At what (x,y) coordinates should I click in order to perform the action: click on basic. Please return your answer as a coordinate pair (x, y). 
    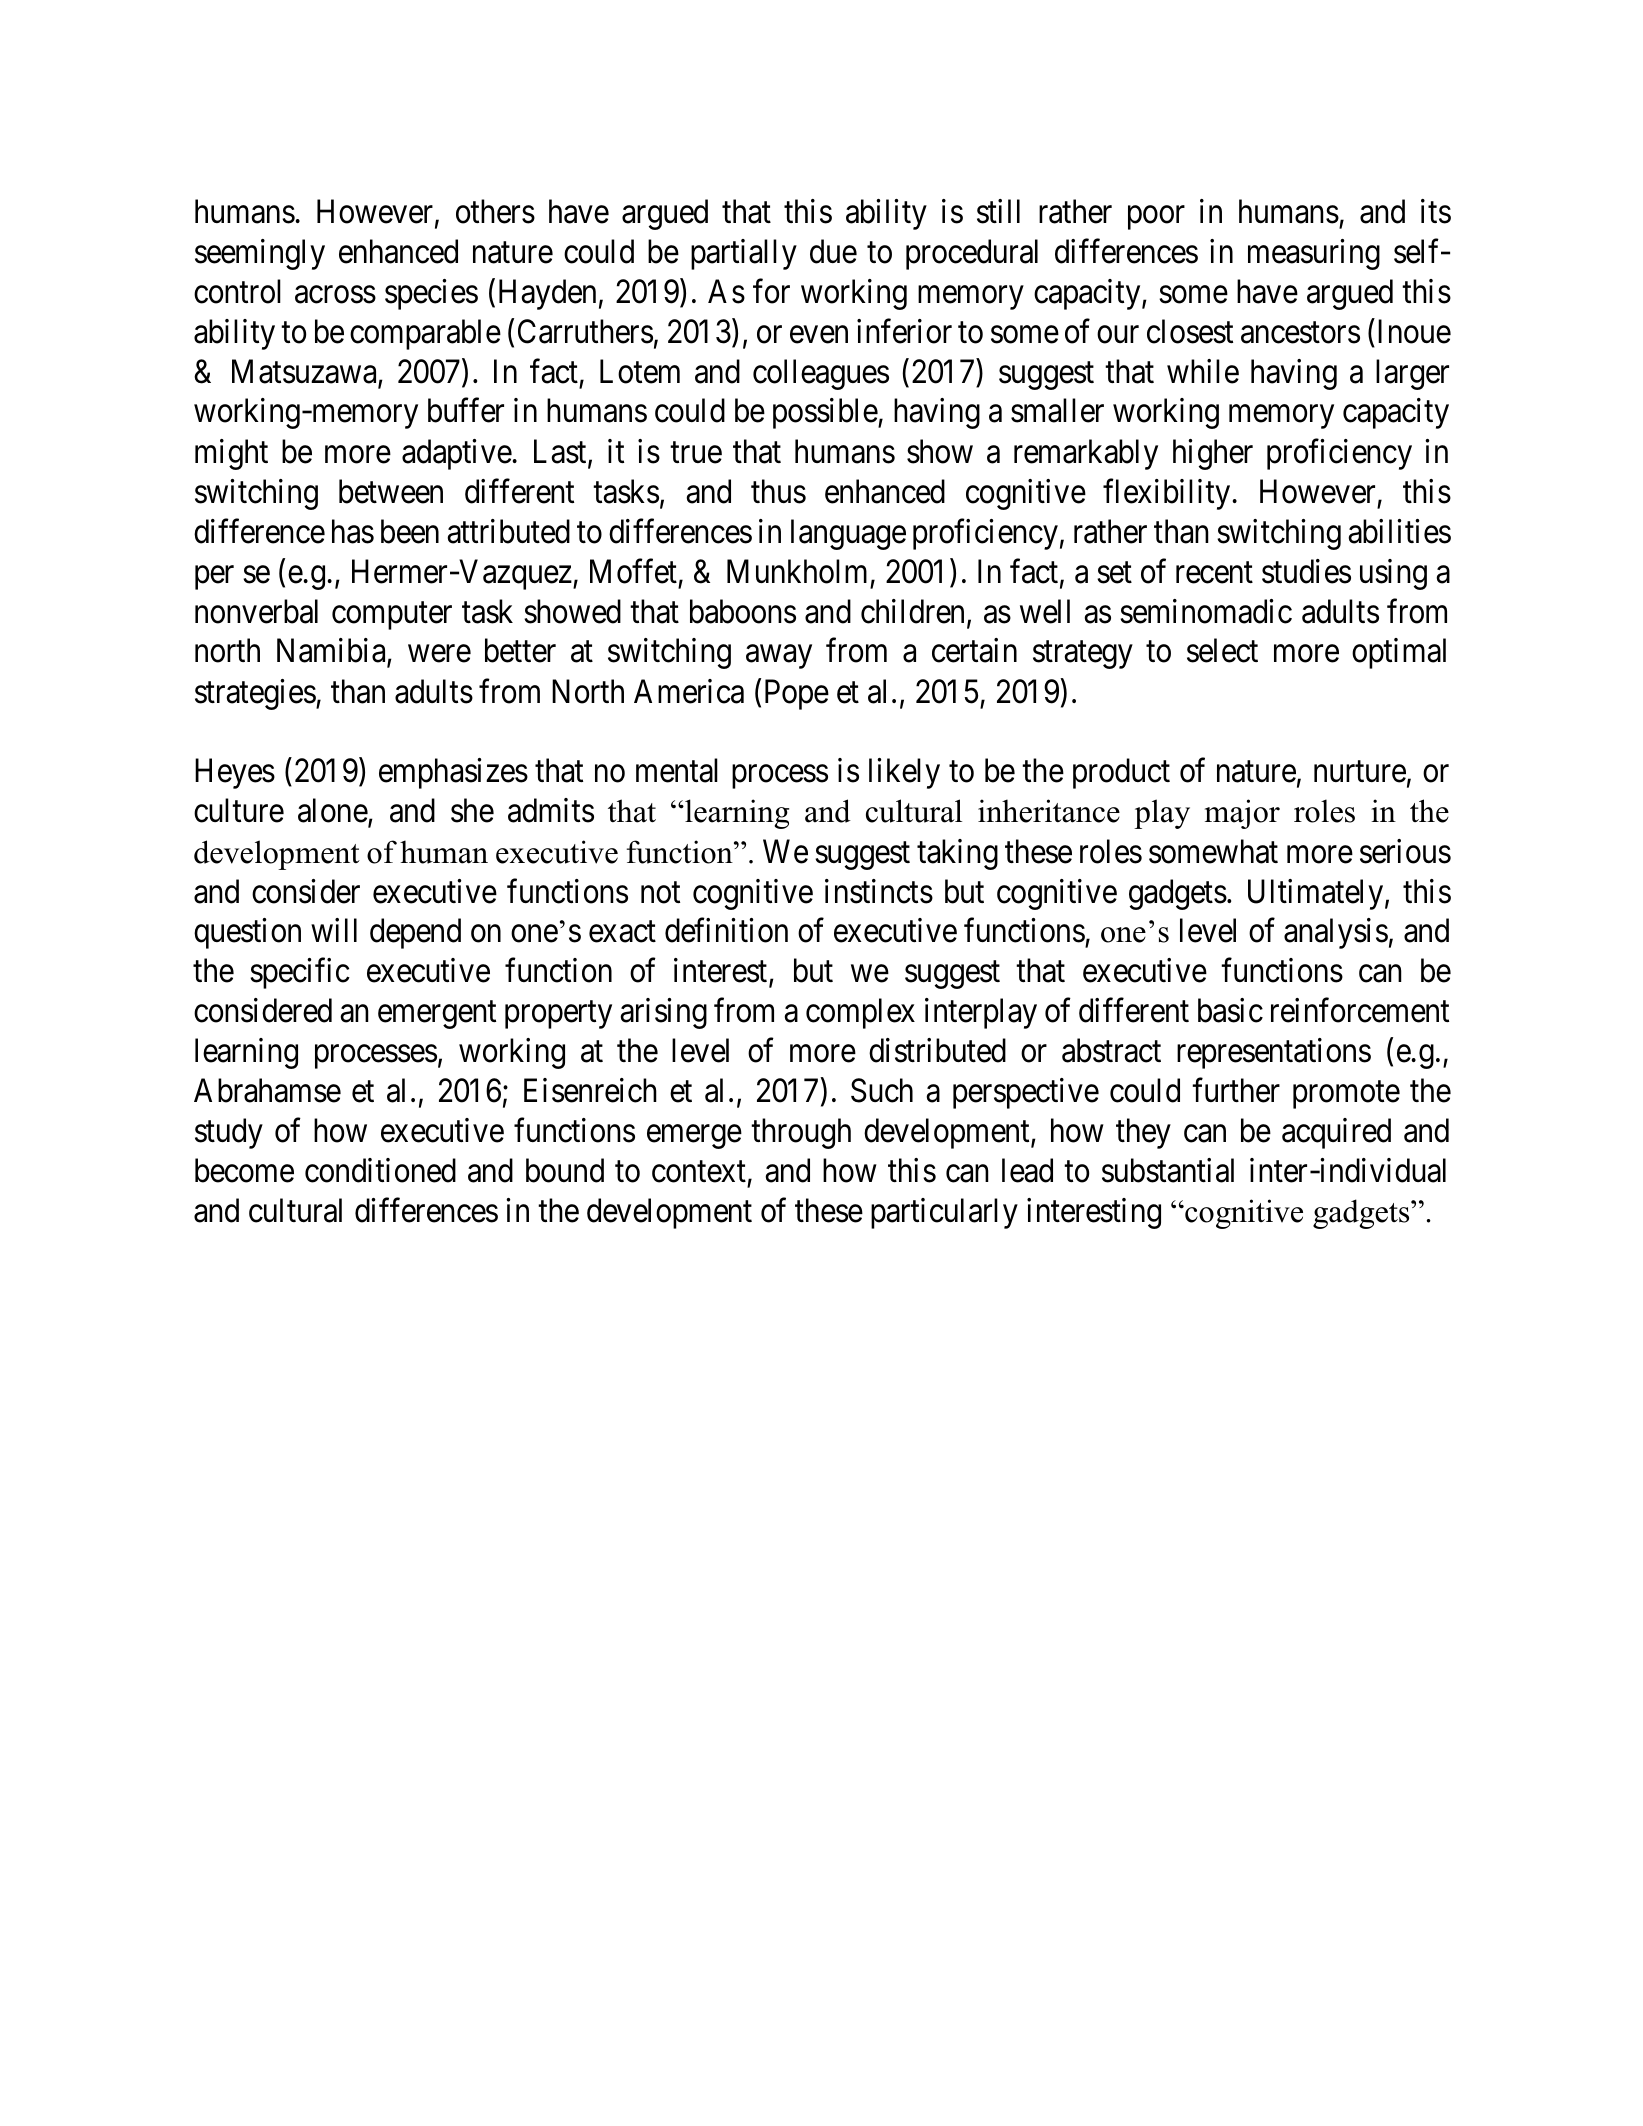
    Looking at the image, I should click on (1230, 1010).
